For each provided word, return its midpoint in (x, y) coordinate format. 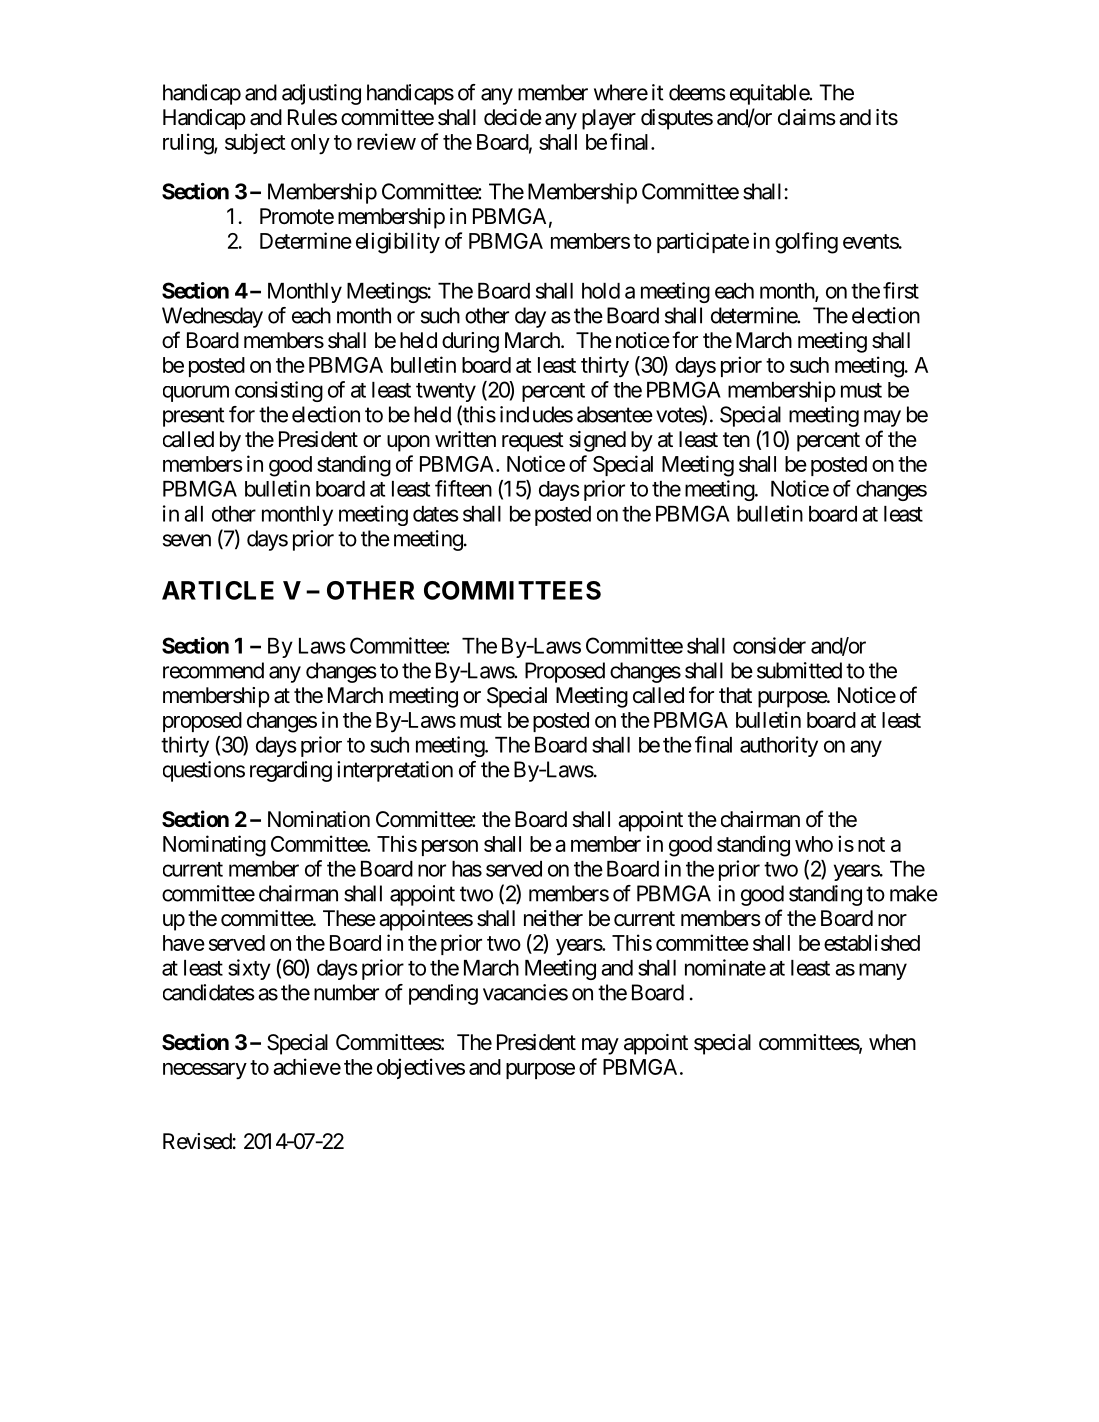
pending (443, 994)
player (609, 119)
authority (779, 746)
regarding (291, 771)
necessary (205, 1071)
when (892, 1042)
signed (597, 441)
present (194, 417)
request (533, 442)
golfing (806, 243)
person (450, 848)
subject (255, 143)
